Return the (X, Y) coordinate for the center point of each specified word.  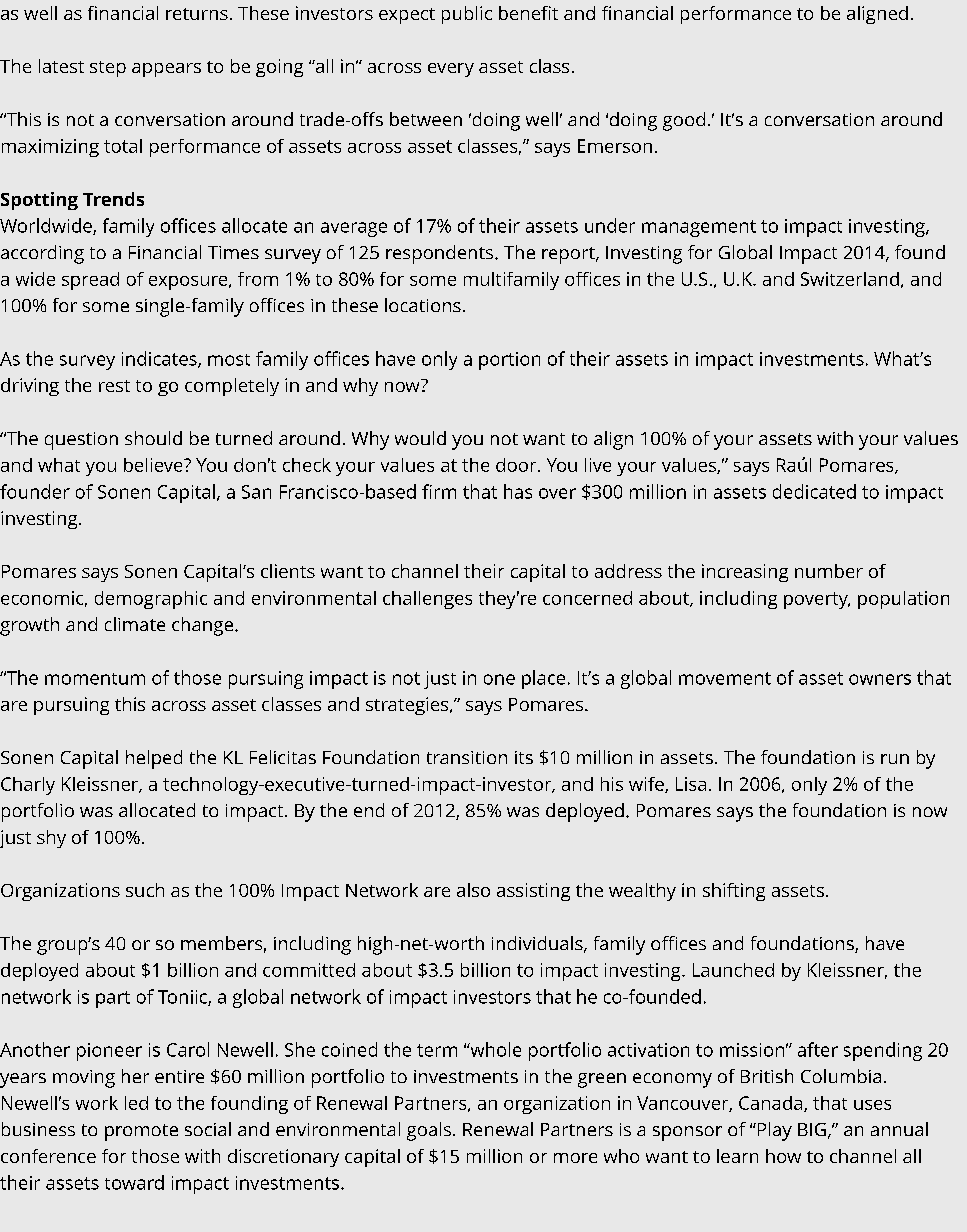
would (420, 438)
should (153, 438)
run (895, 759)
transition (467, 757)
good (684, 121)
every (451, 70)
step (108, 69)
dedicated (814, 491)
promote (141, 1132)
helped (154, 759)
